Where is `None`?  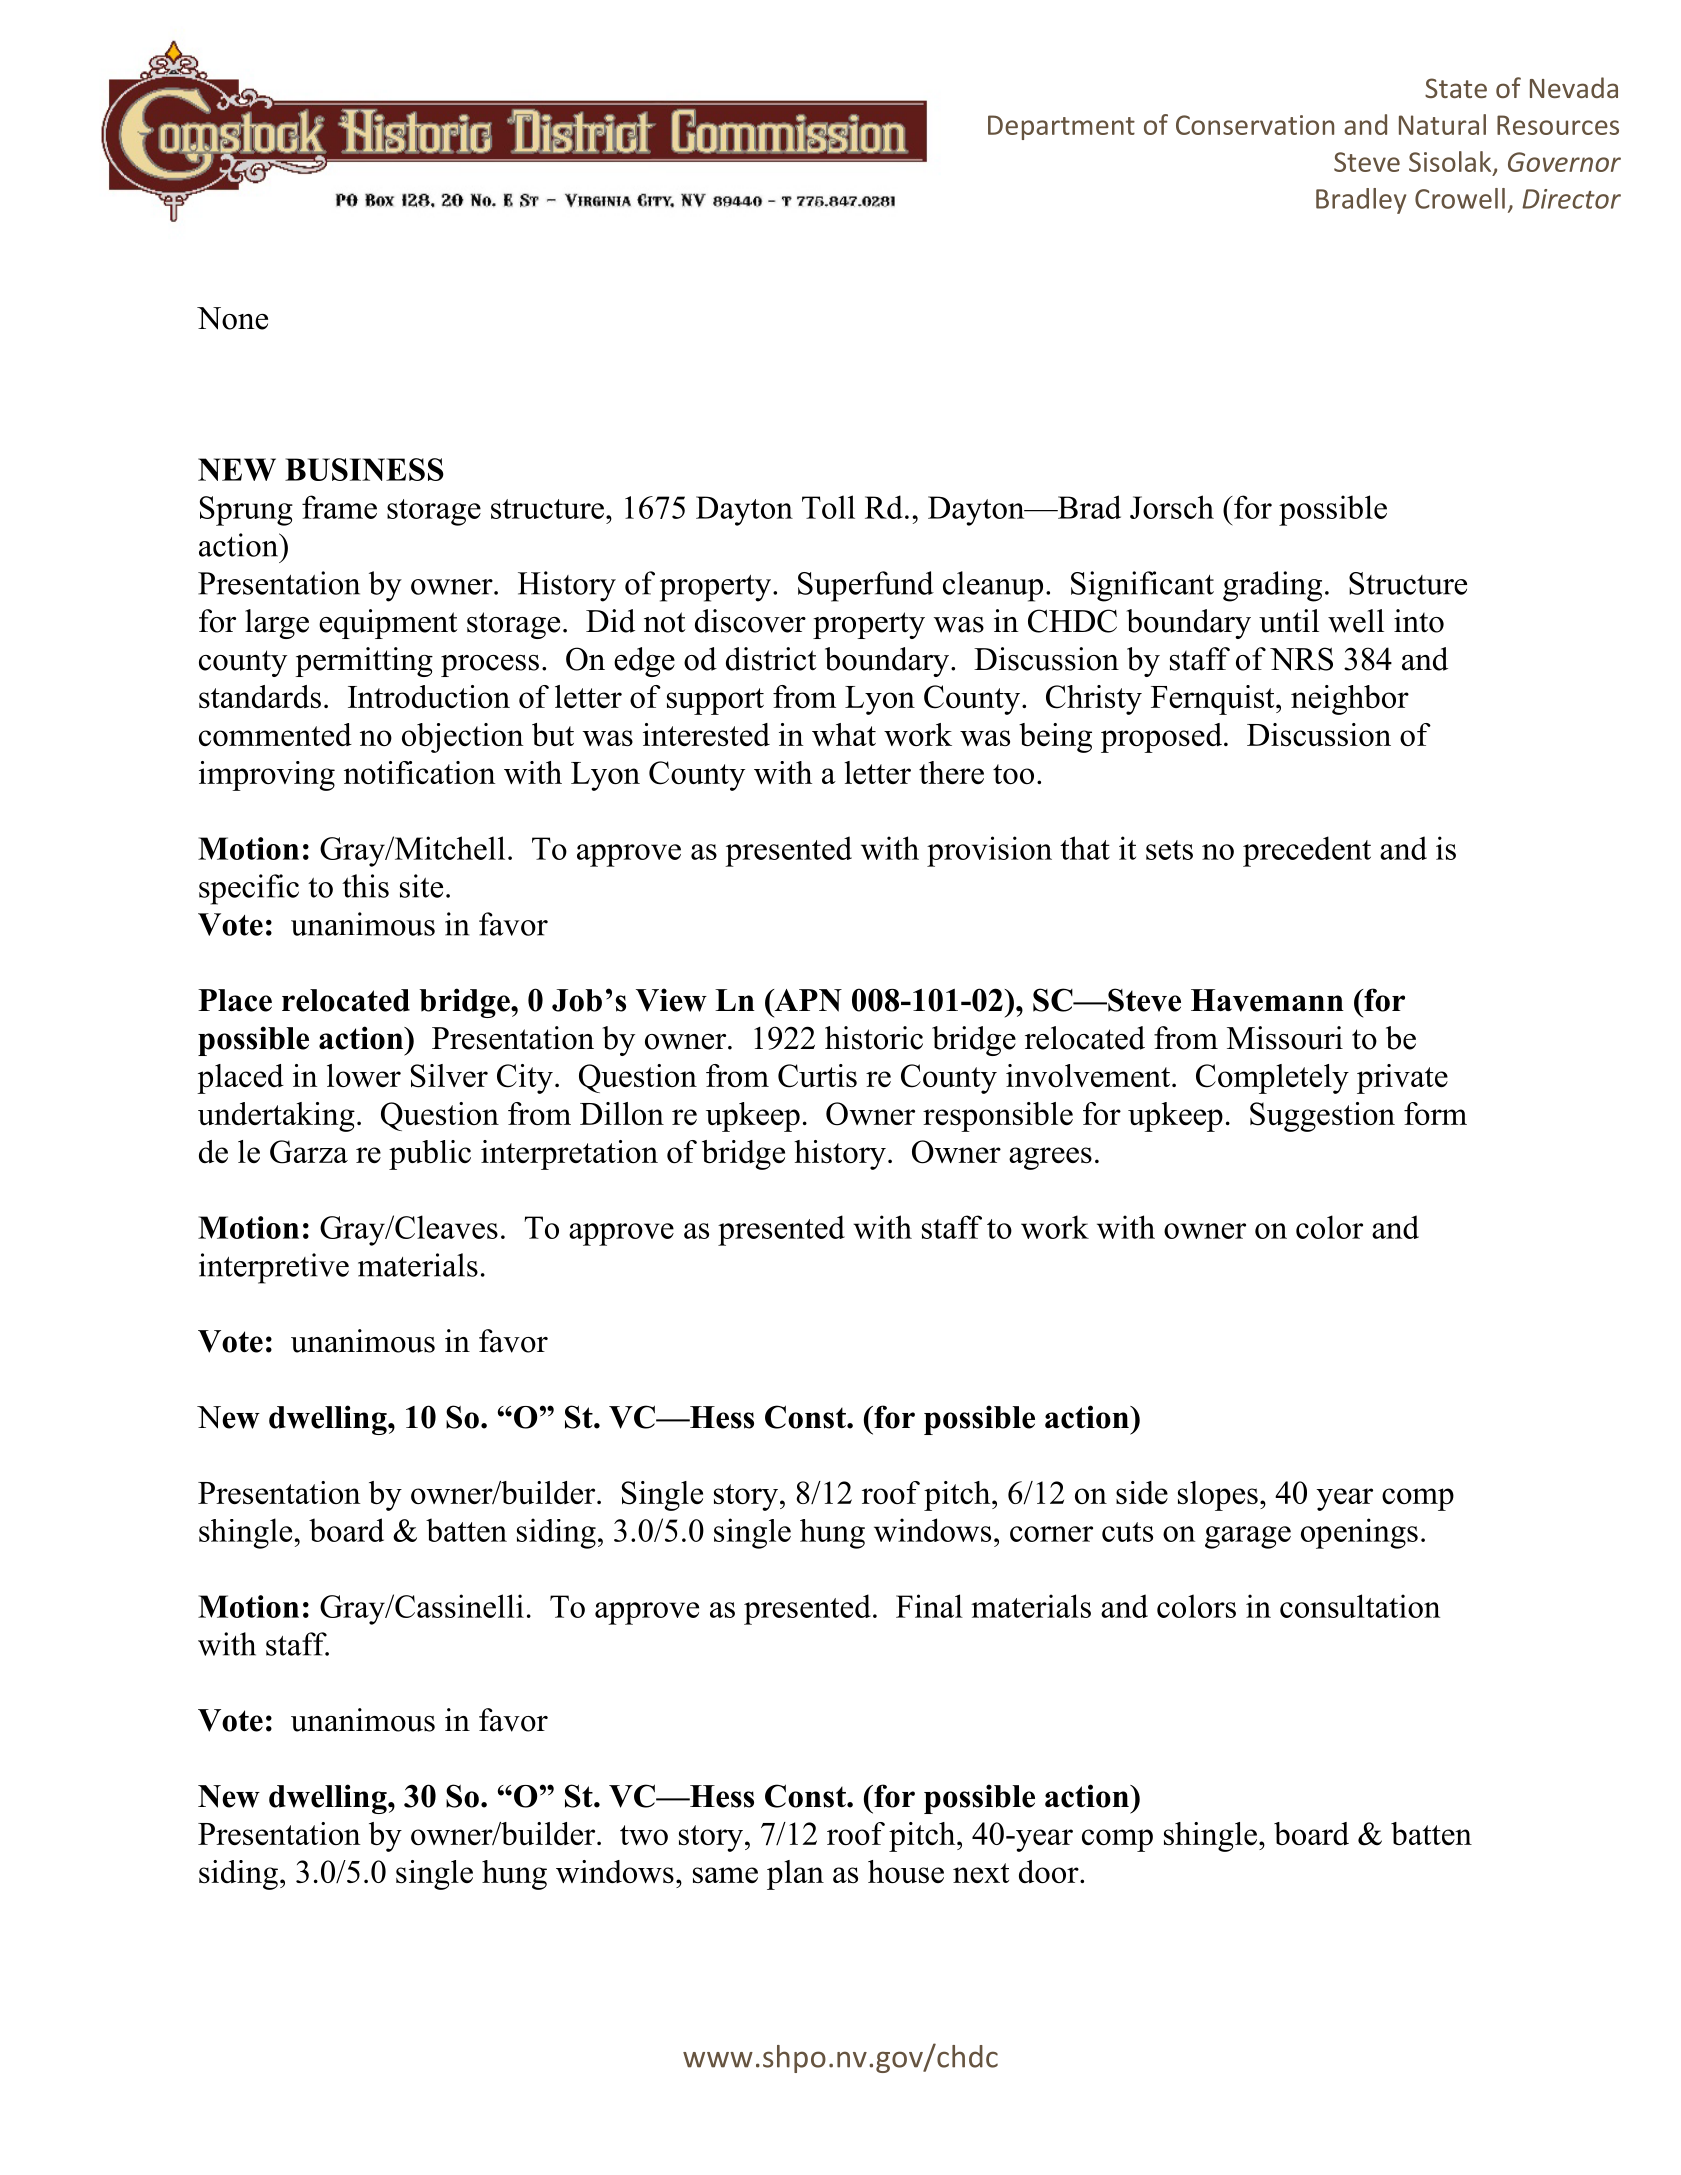
None is located at coordinates (232, 318).
